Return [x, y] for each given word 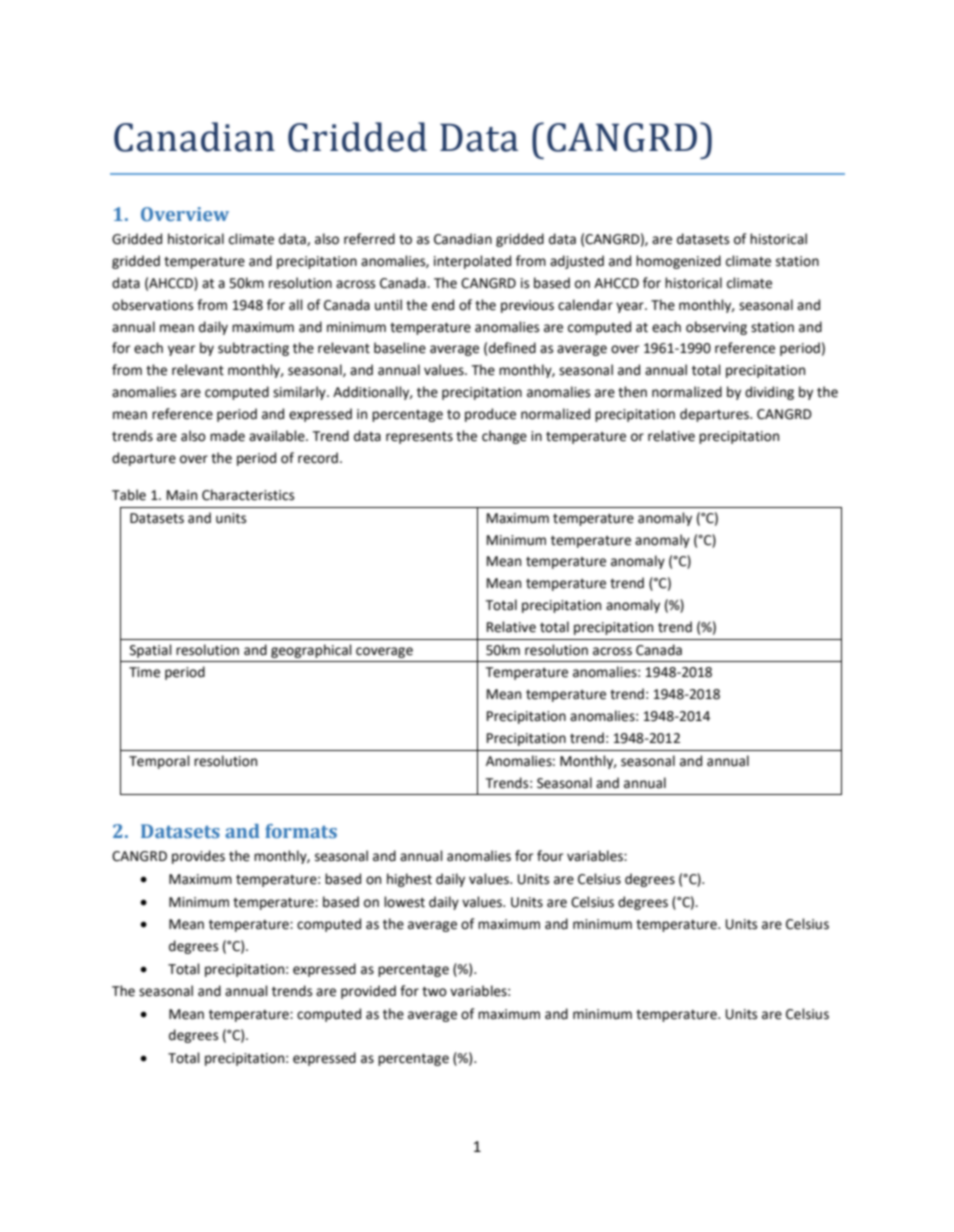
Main [182, 495]
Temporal [159, 762]
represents [419, 438]
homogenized [678, 262]
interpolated [472, 262]
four [550, 856]
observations [152, 305]
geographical [311, 651]
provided [368, 992]
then [632, 392]
